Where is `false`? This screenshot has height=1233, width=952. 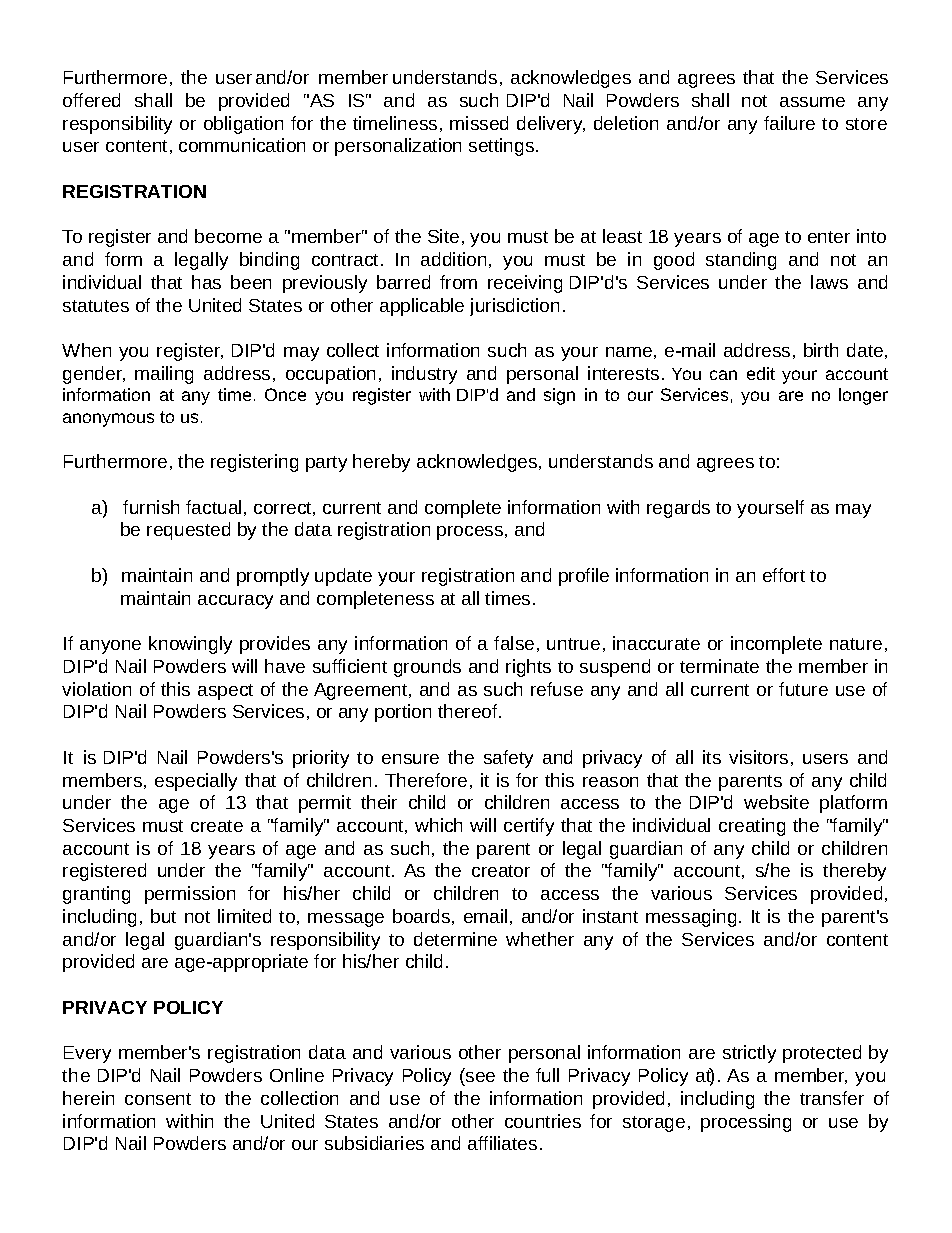 false is located at coordinates (514, 643).
